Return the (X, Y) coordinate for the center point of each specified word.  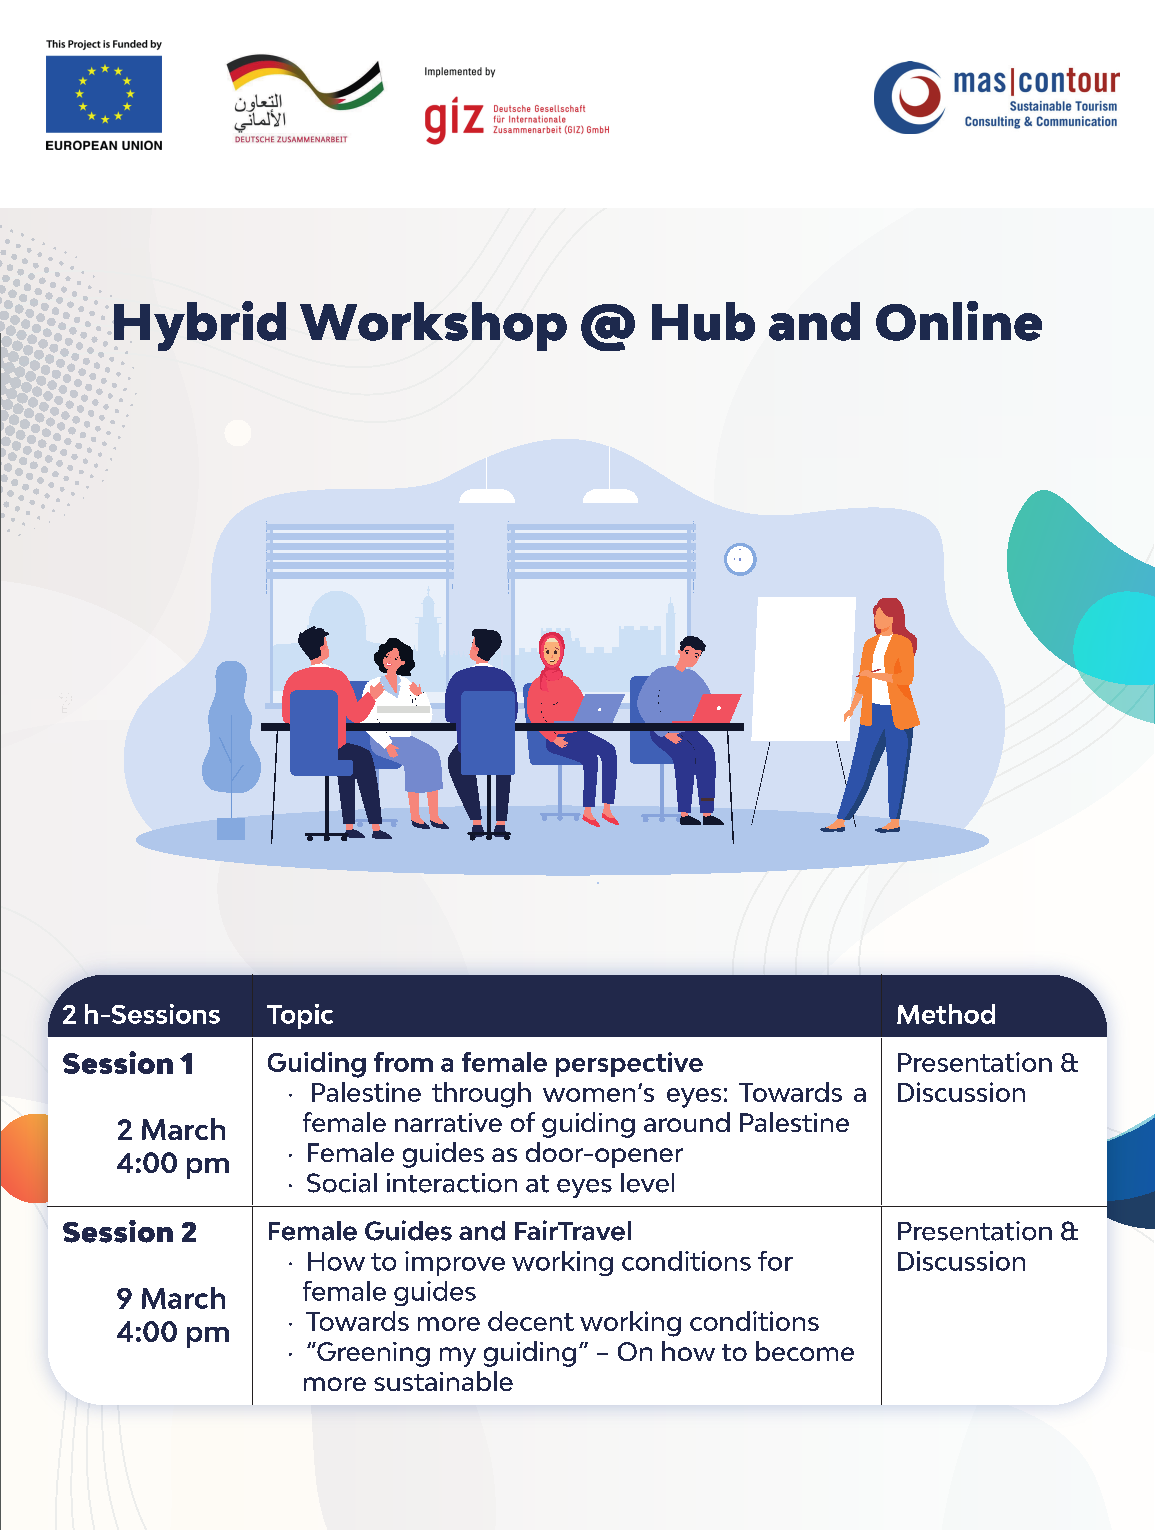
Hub (703, 321)
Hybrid (200, 326)
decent (531, 1321)
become (805, 1351)
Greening (372, 1354)
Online (959, 321)
